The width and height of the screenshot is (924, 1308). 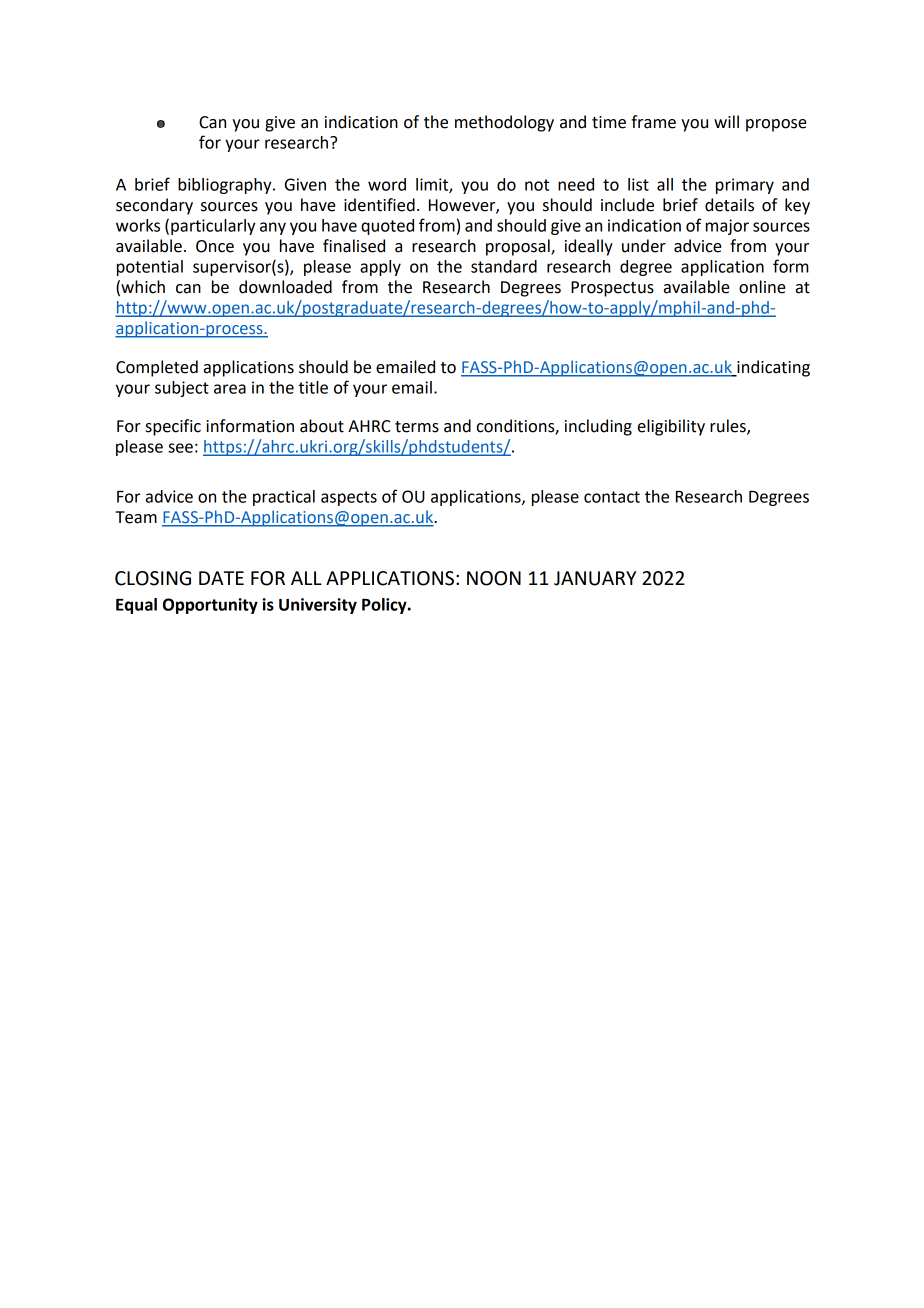 I want to click on DATE, so click(x=221, y=578).
